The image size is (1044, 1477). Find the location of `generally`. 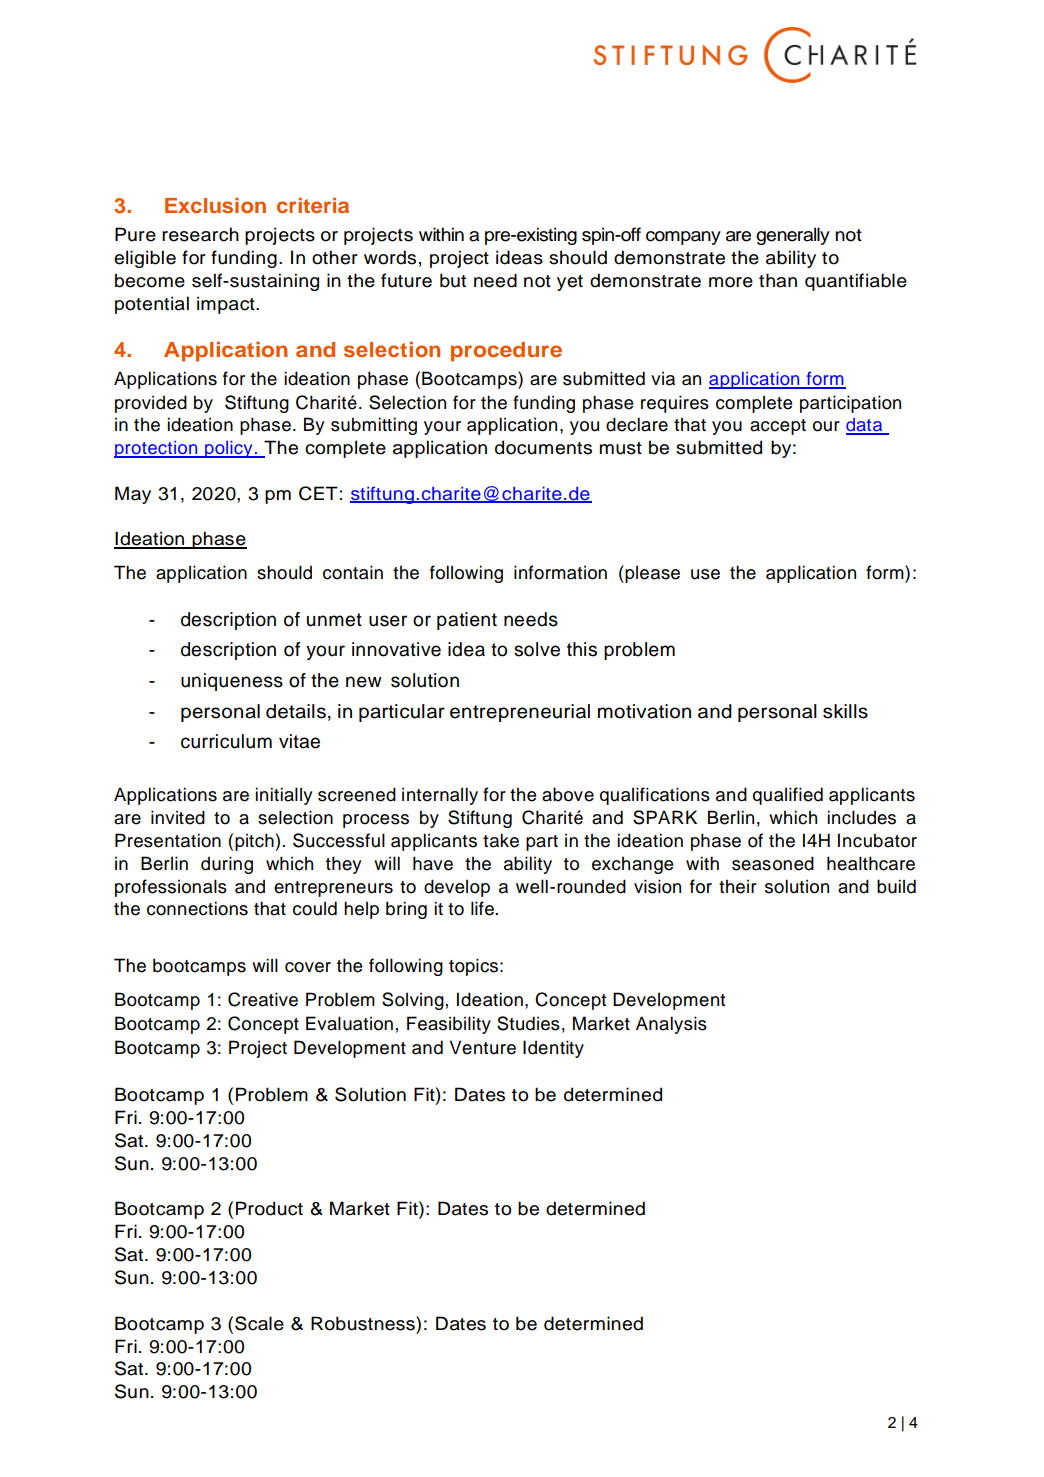

generally is located at coordinates (793, 236).
